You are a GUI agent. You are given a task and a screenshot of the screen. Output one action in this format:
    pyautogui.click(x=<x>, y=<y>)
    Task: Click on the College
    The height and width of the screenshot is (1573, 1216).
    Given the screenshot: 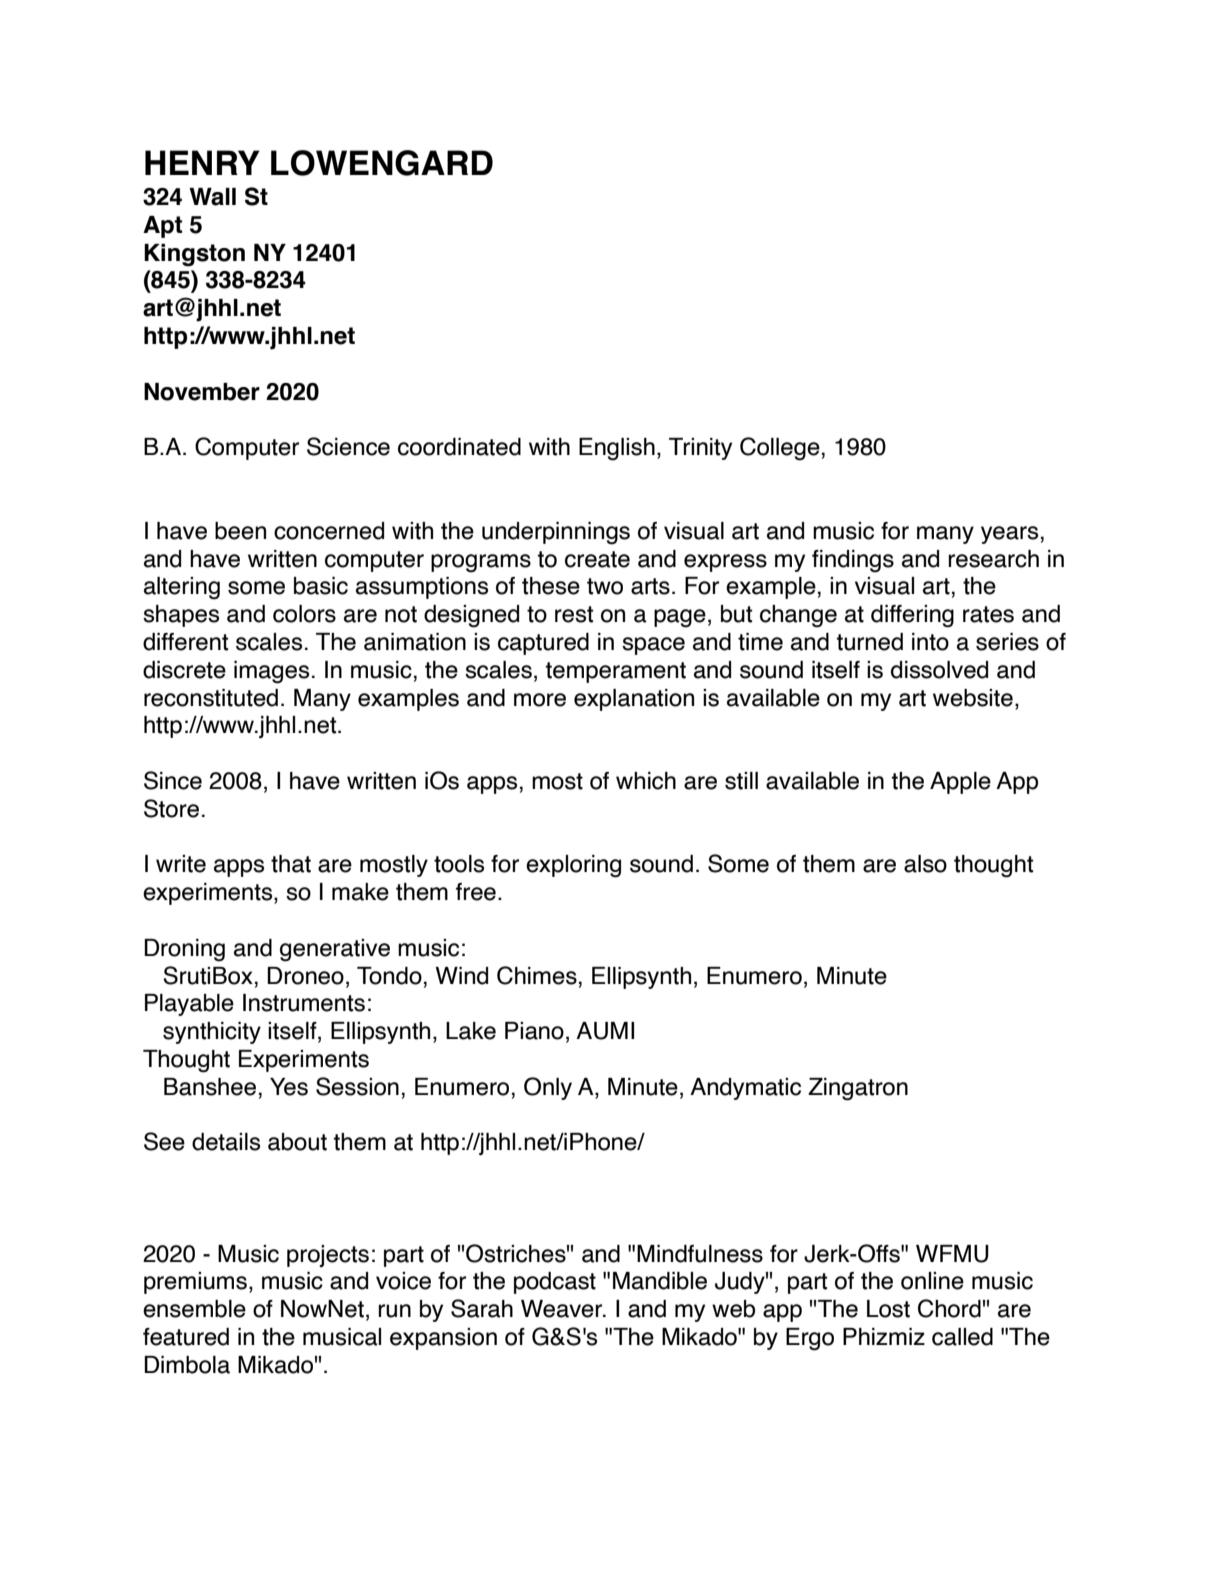 What is the action you would take?
    pyautogui.click(x=780, y=449)
